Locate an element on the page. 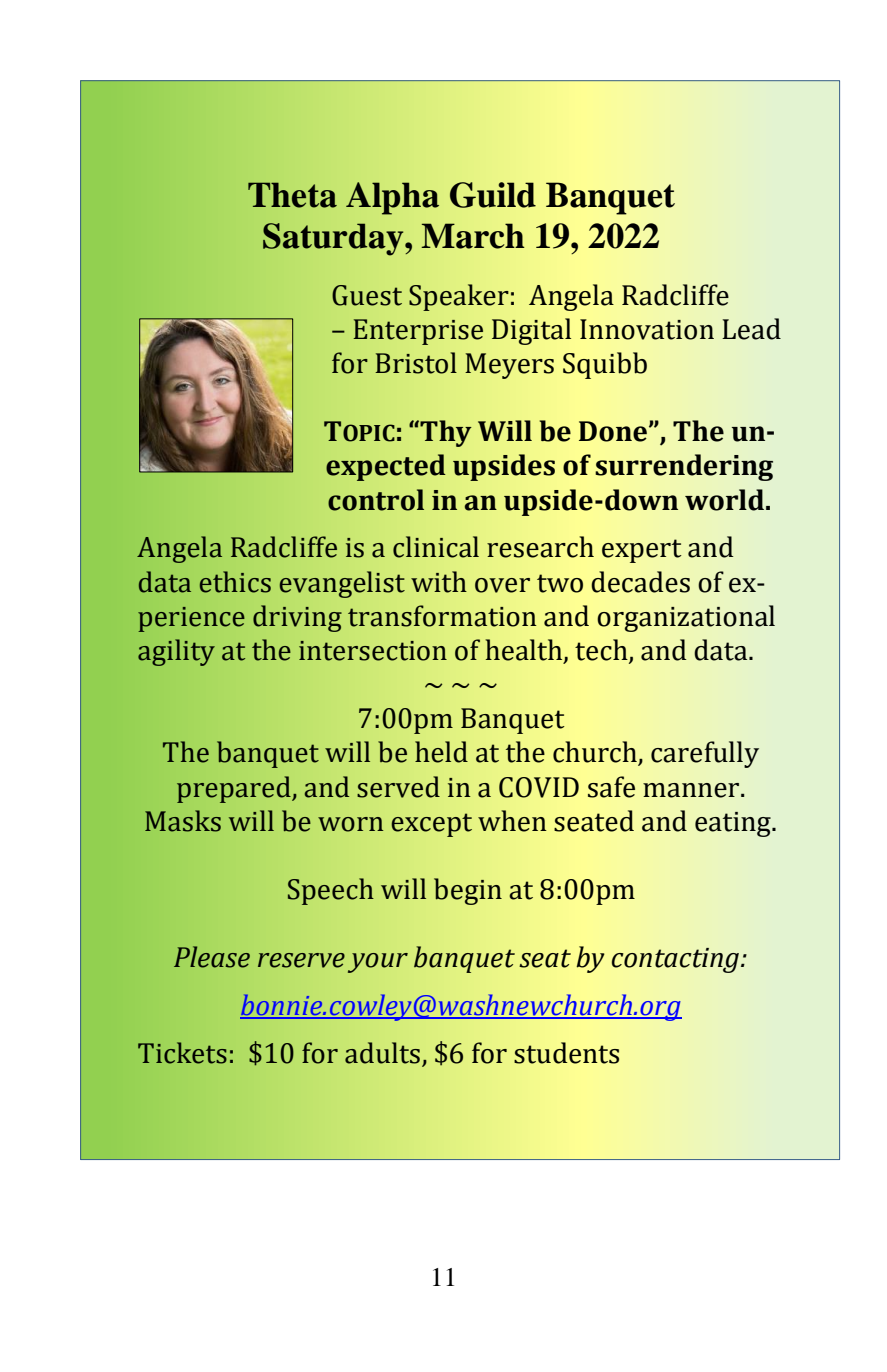  eating is located at coordinates (734, 824).
